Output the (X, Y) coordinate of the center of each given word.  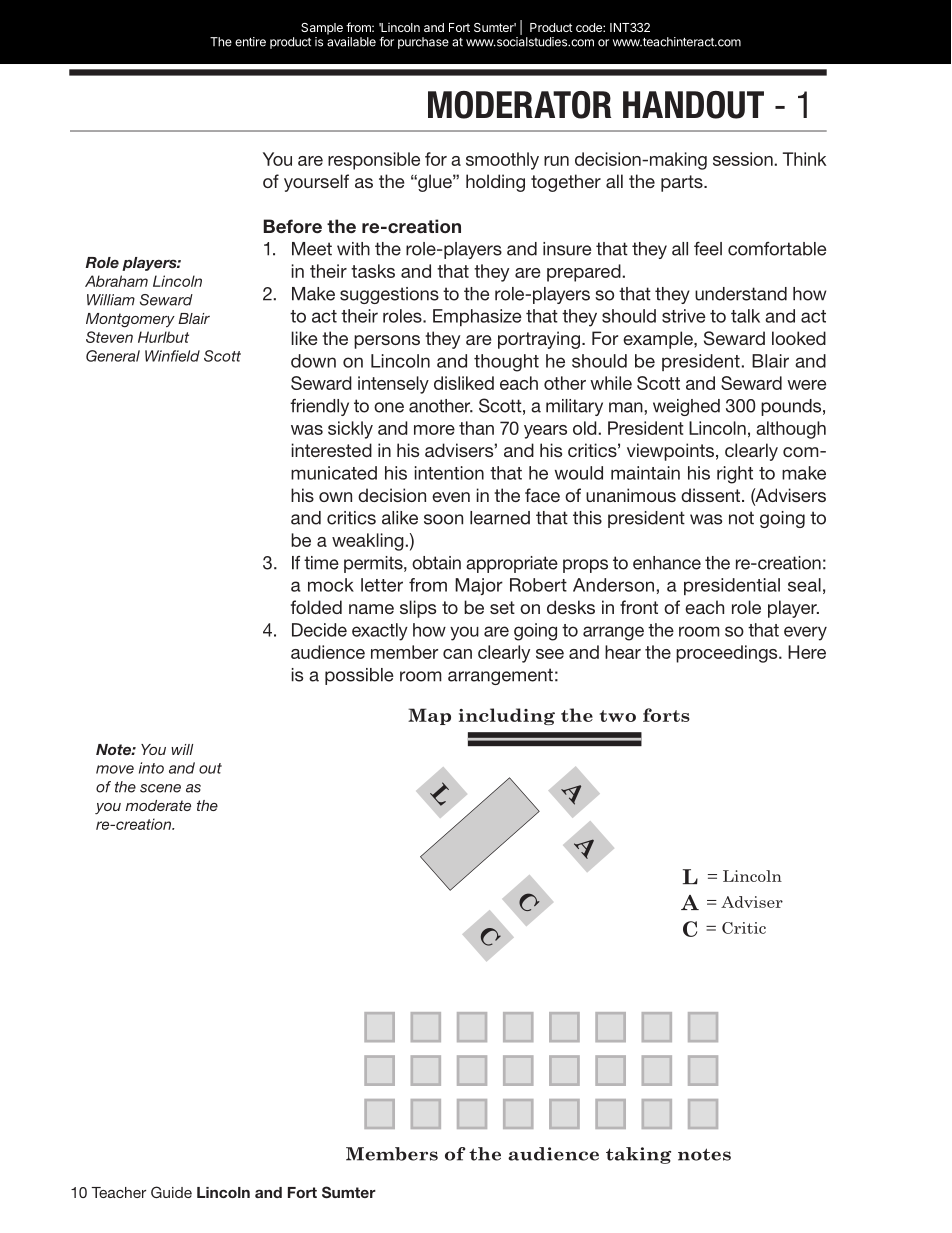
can (457, 654)
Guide (171, 1192)
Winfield (172, 356)
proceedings (728, 654)
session (743, 159)
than (476, 428)
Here (807, 652)
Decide (319, 630)
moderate (158, 805)
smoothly (502, 161)
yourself (316, 183)
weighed (686, 407)
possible (359, 676)
